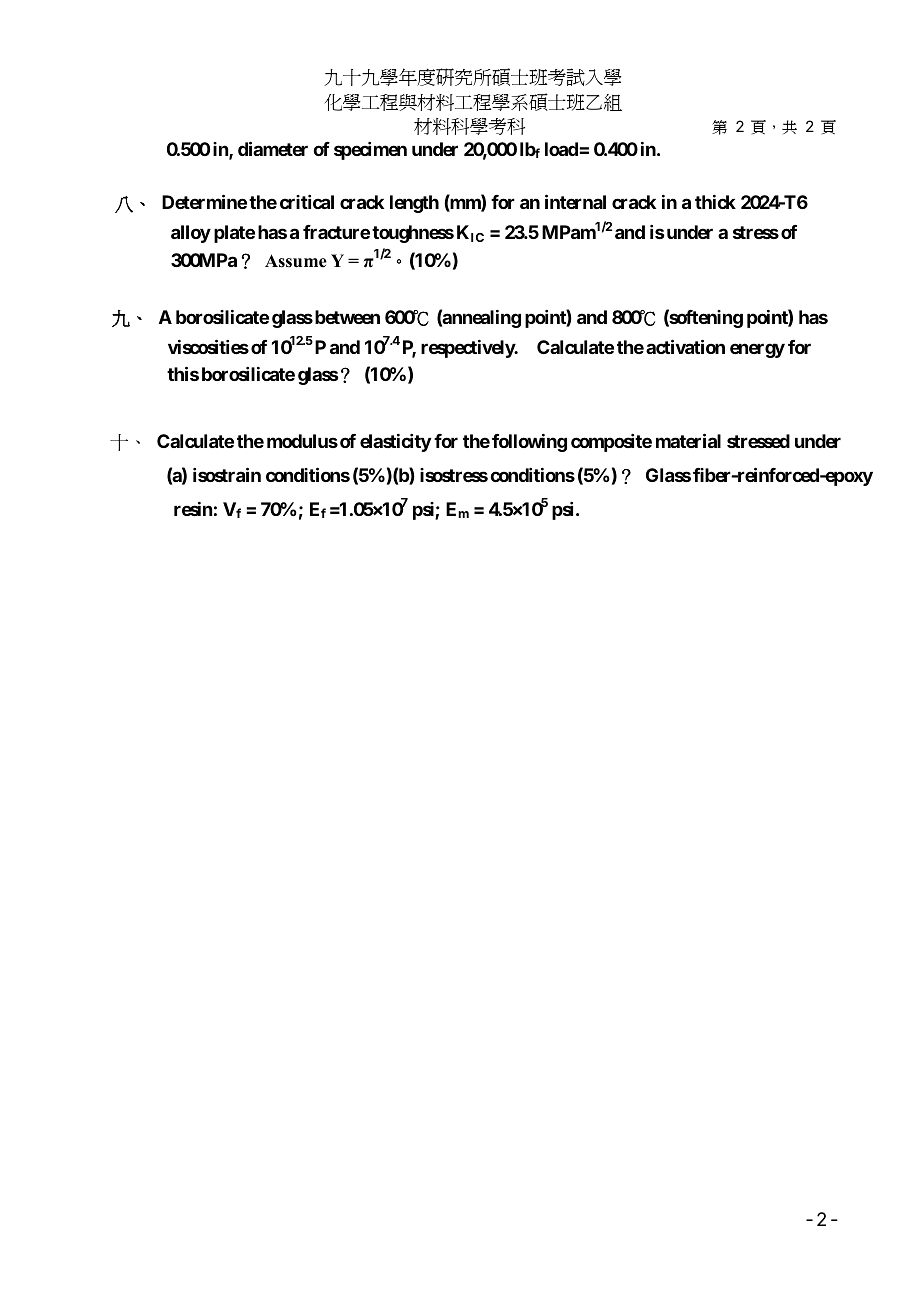 This document has width=924, height=1308. I want to click on length, so click(414, 204).
